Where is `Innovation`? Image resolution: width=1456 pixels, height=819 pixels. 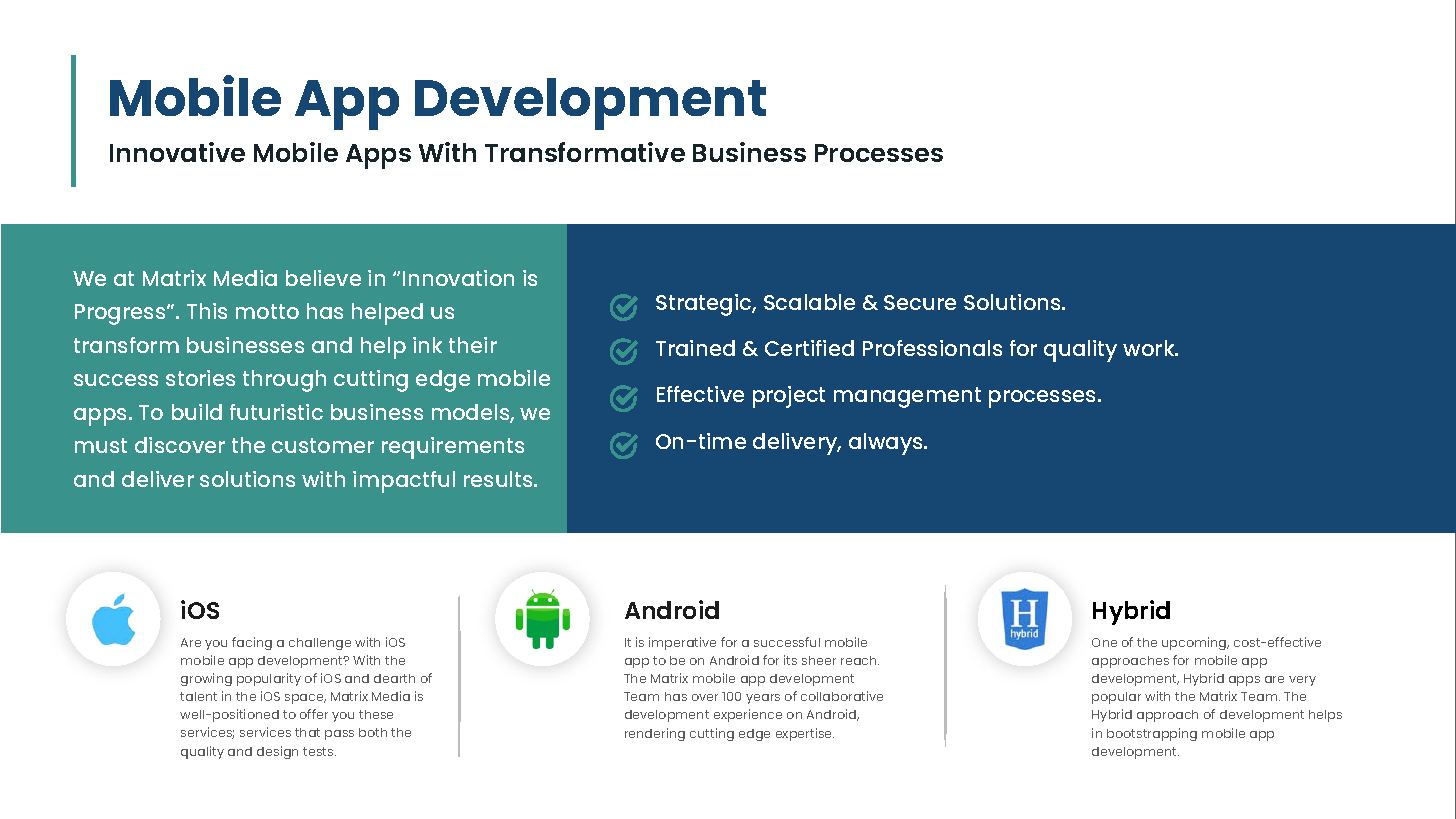 Innovation is located at coordinates (458, 278).
